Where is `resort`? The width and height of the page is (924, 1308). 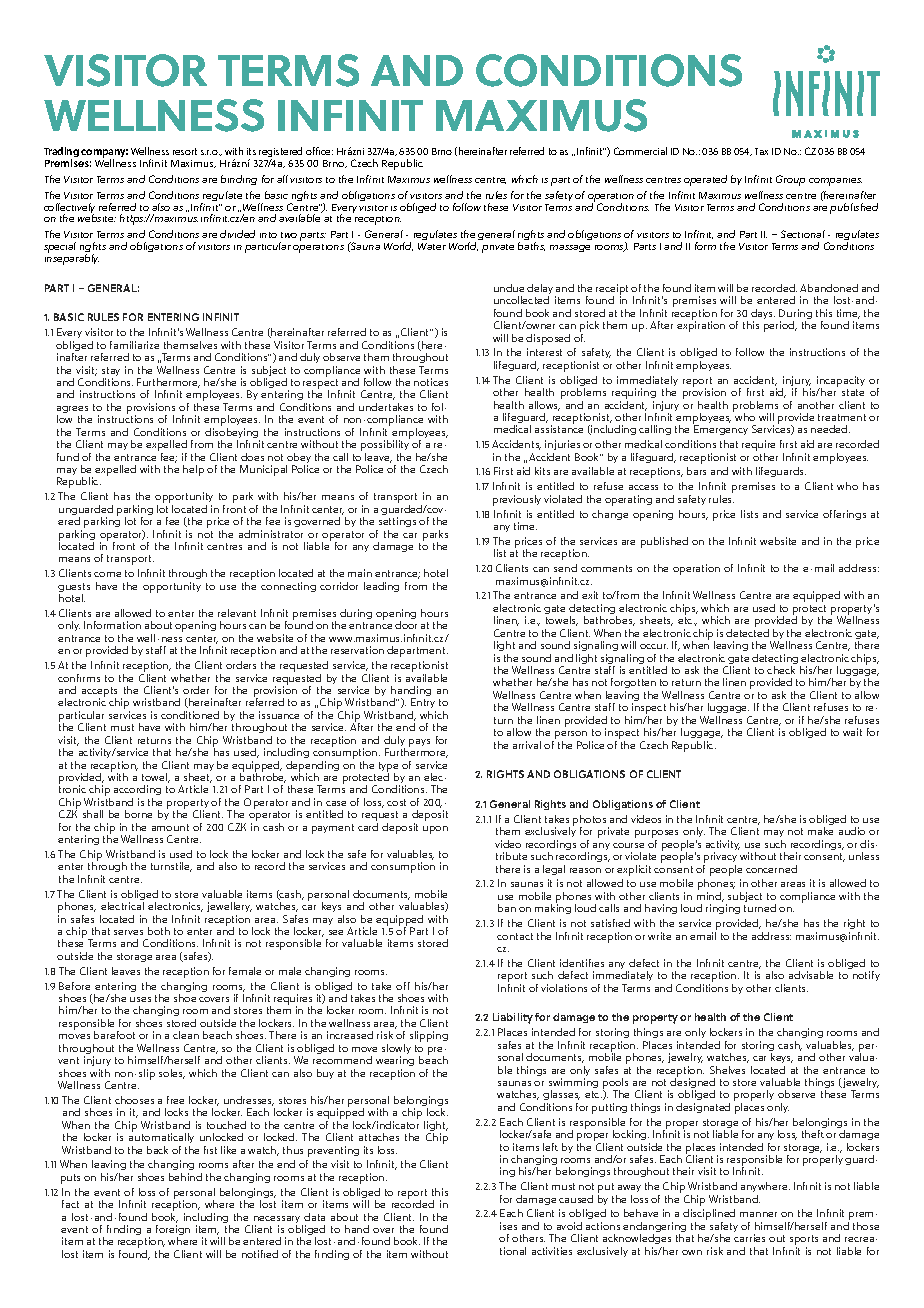
resort is located at coordinates (185, 151).
